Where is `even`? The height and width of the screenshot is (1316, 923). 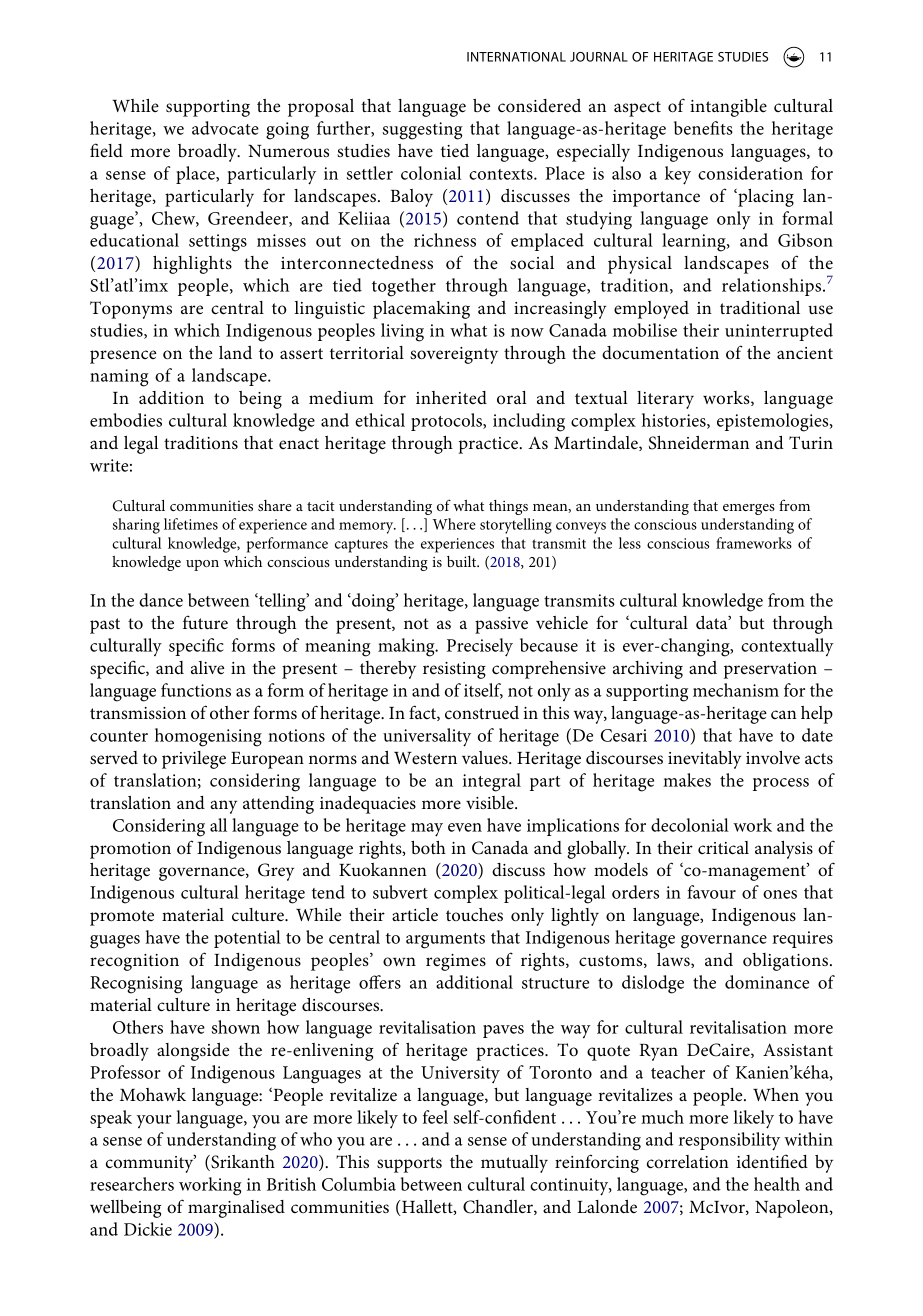
even is located at coordinates (465, 827).
